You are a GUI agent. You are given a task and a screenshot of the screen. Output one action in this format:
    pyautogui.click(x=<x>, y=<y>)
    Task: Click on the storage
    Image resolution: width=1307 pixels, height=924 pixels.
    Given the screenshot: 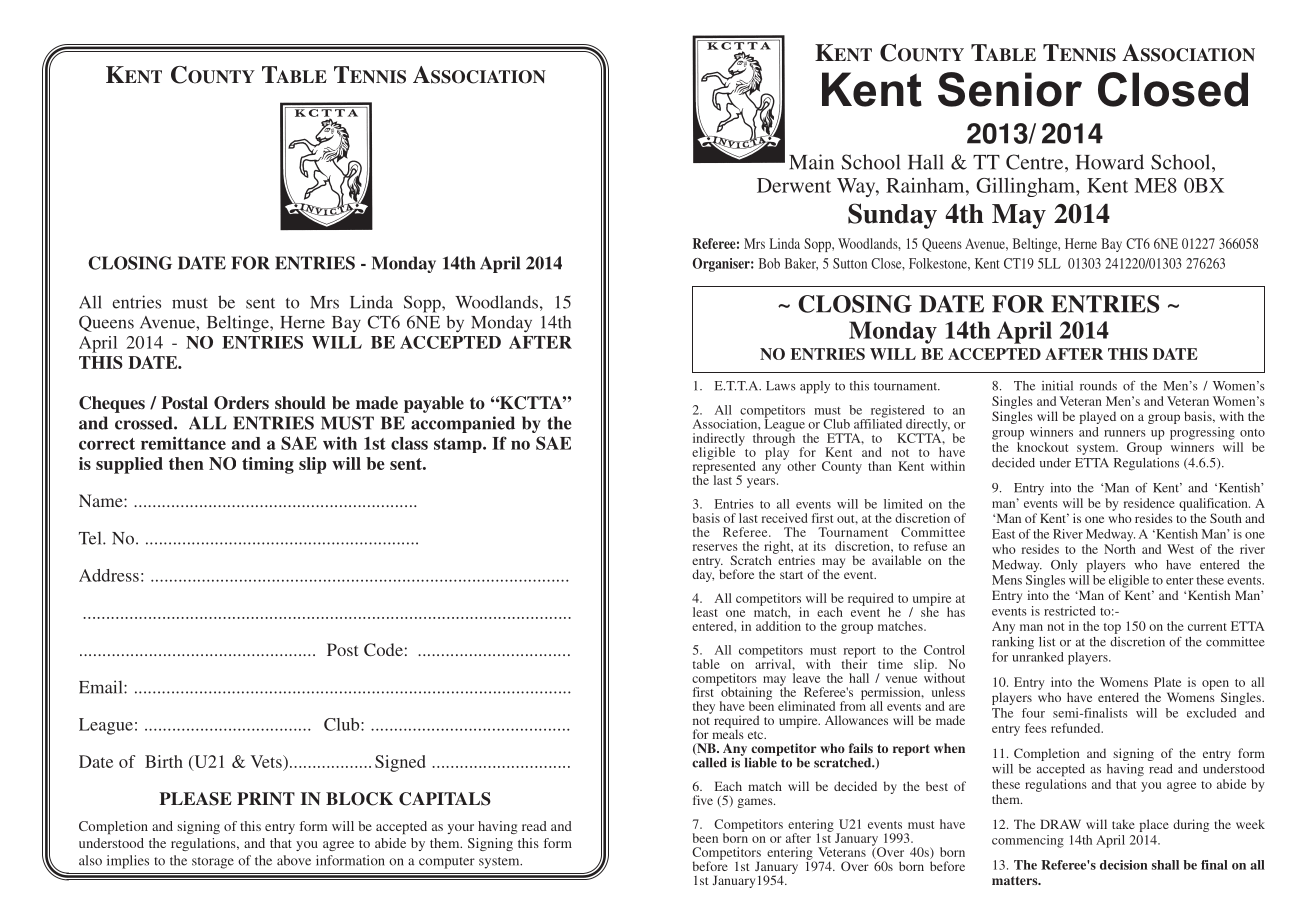 What is the action you would take?
    pyautogui.click(x=213, y=863)
